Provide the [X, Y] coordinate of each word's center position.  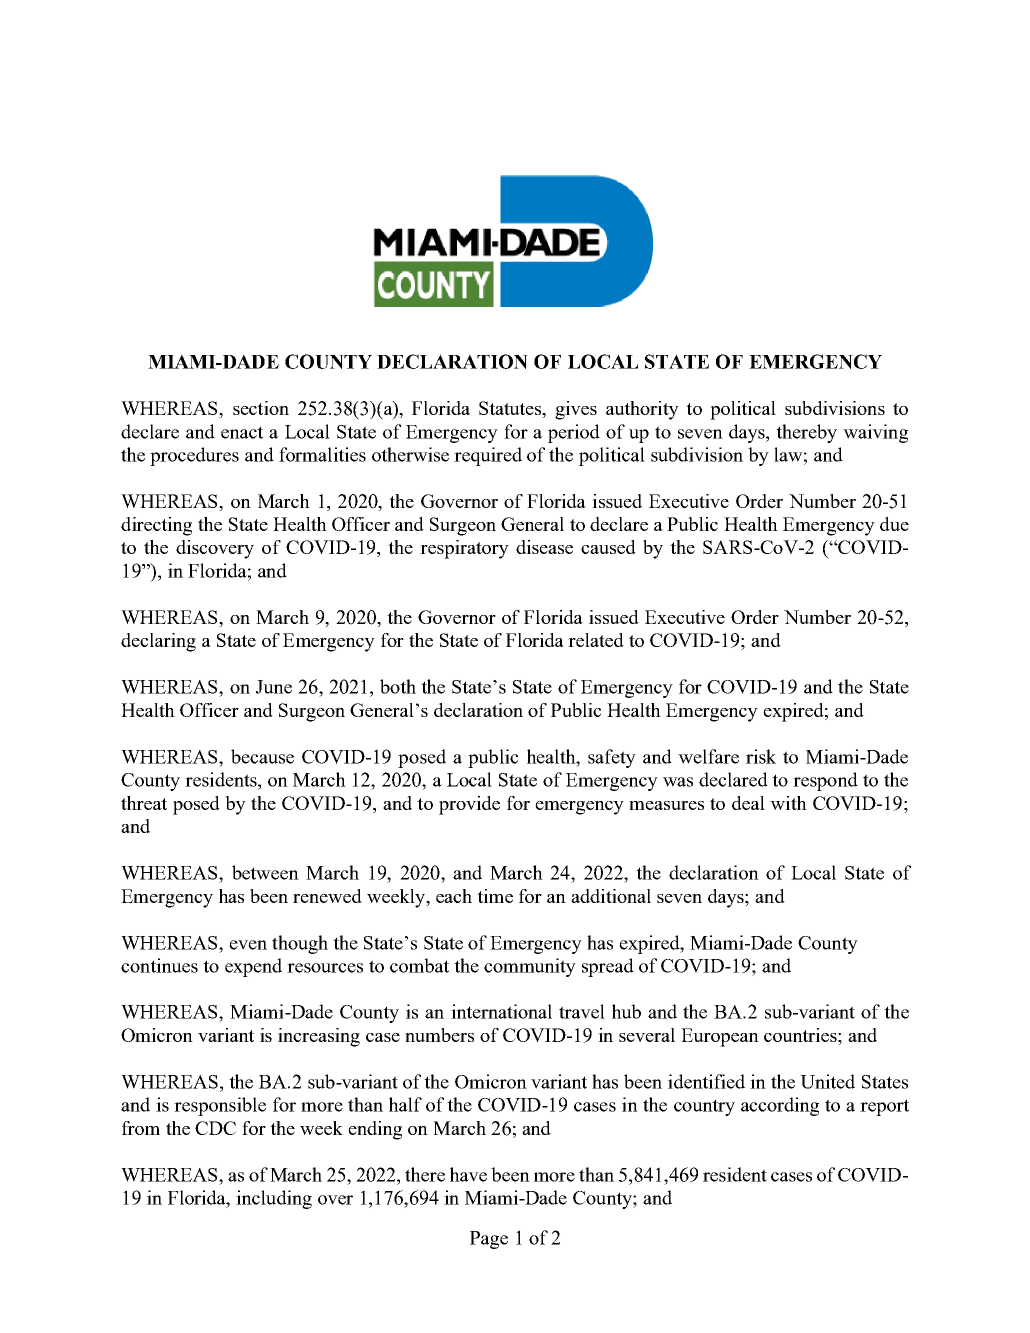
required [488, 456]
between [265, 872]
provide [469, 805]
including [274, 1199]
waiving [875, 433]
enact [242, 432]
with [788, 803]
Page [489, 1240]
